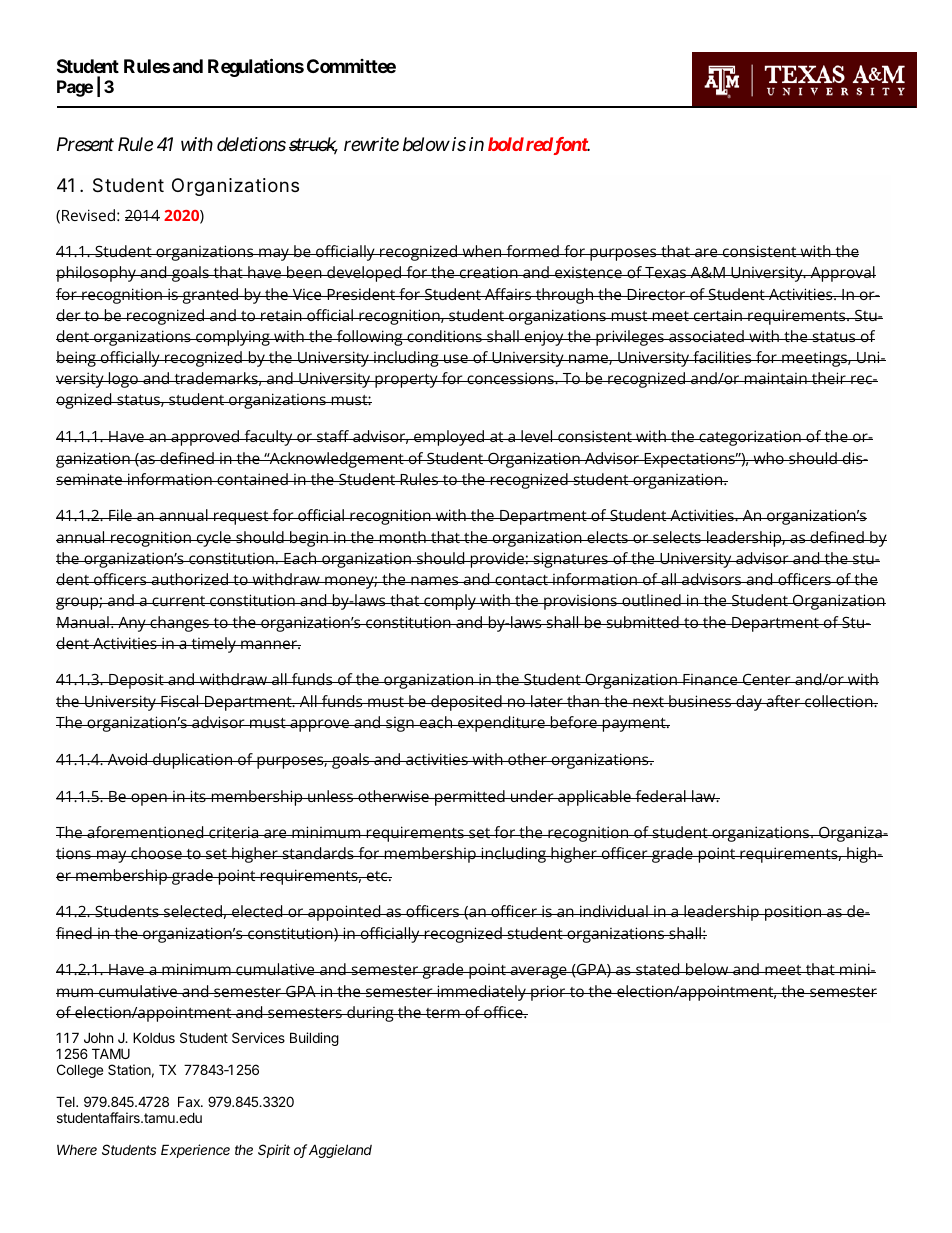 The width and height of the page is (952, 1233). What do you see at coordinates (190, 1101) in the page?
I see `Fax` at bounding box center [190, 1101].
